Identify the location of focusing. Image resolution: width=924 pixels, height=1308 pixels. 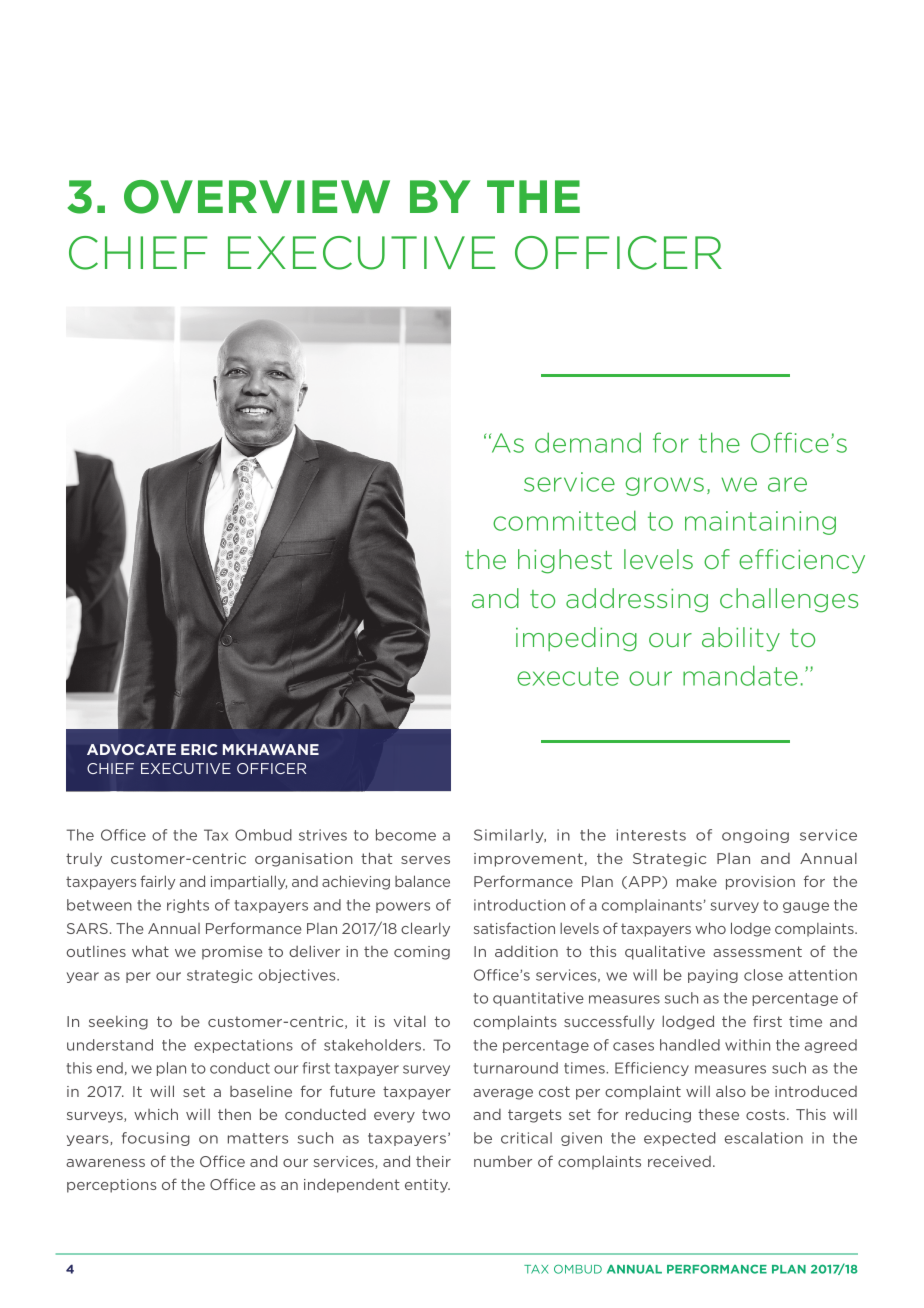
(156, 1139).
